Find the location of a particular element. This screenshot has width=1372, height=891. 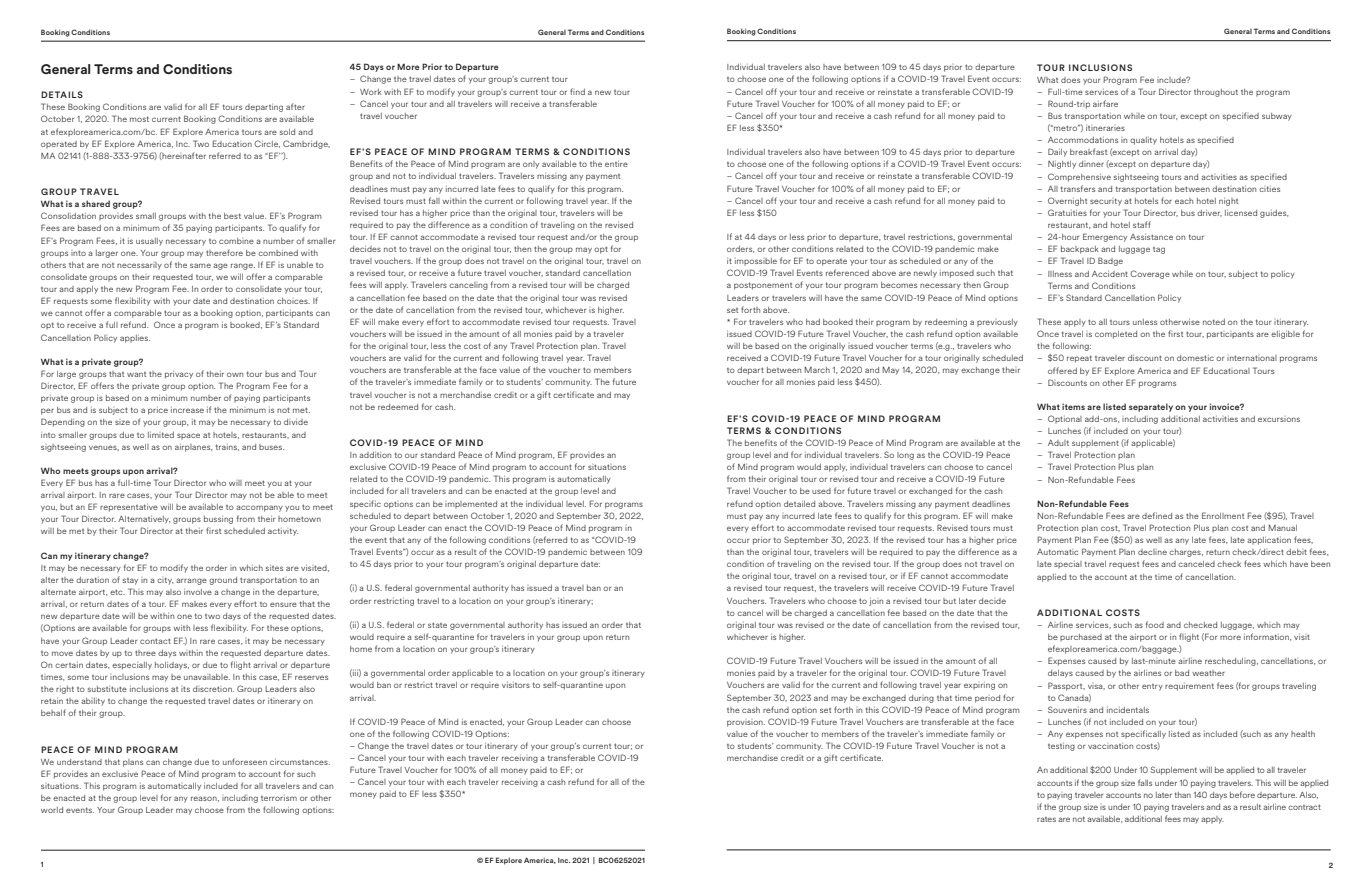

terrorism is located at coordinates (279, 798).
